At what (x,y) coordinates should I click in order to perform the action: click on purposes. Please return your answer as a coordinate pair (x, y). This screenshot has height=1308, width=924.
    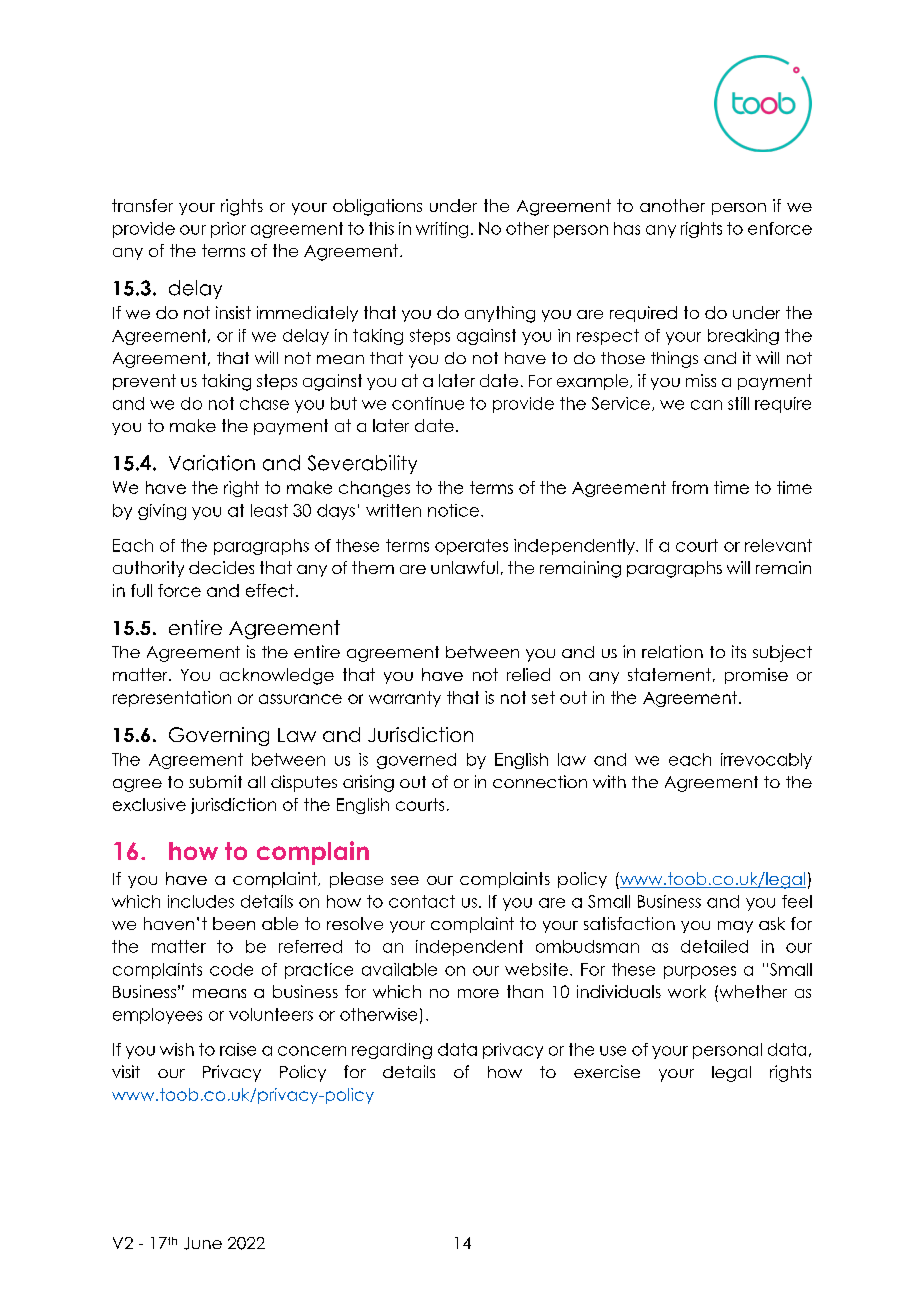
    Looking at the image, I should click on (700, 972).
